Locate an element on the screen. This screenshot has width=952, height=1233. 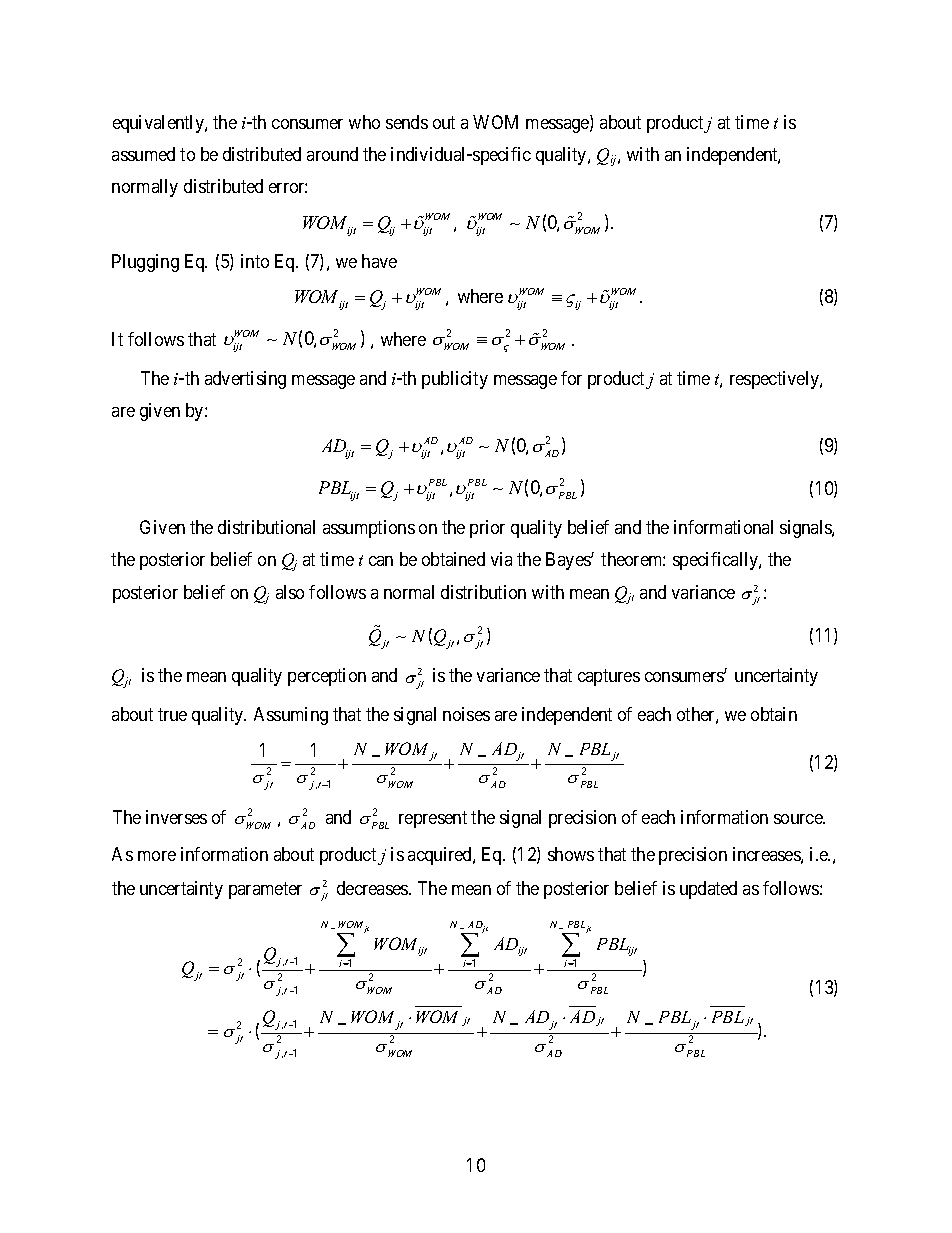
prior is located at coordinates (487, 529).
